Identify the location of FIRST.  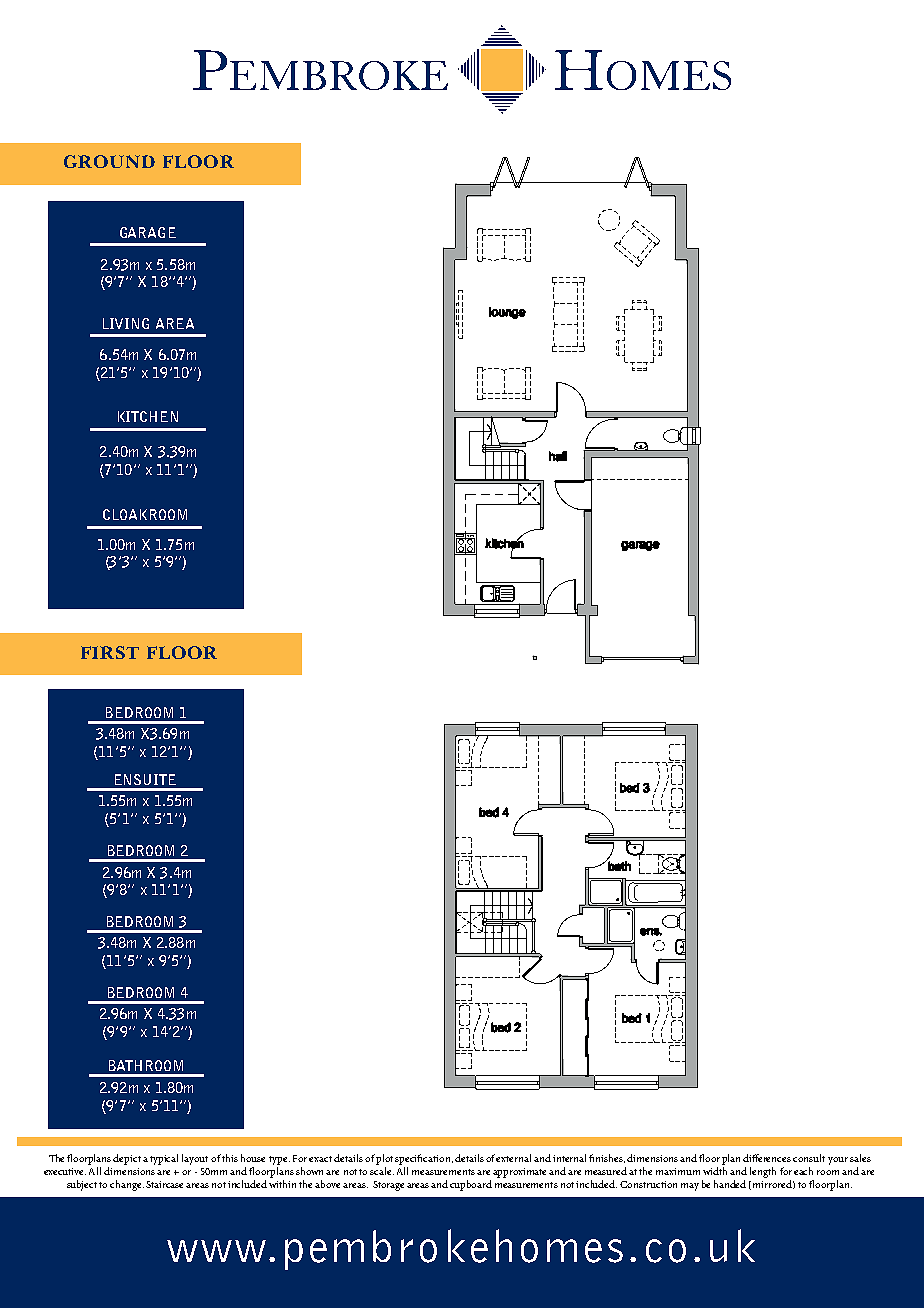
(110, 652).
